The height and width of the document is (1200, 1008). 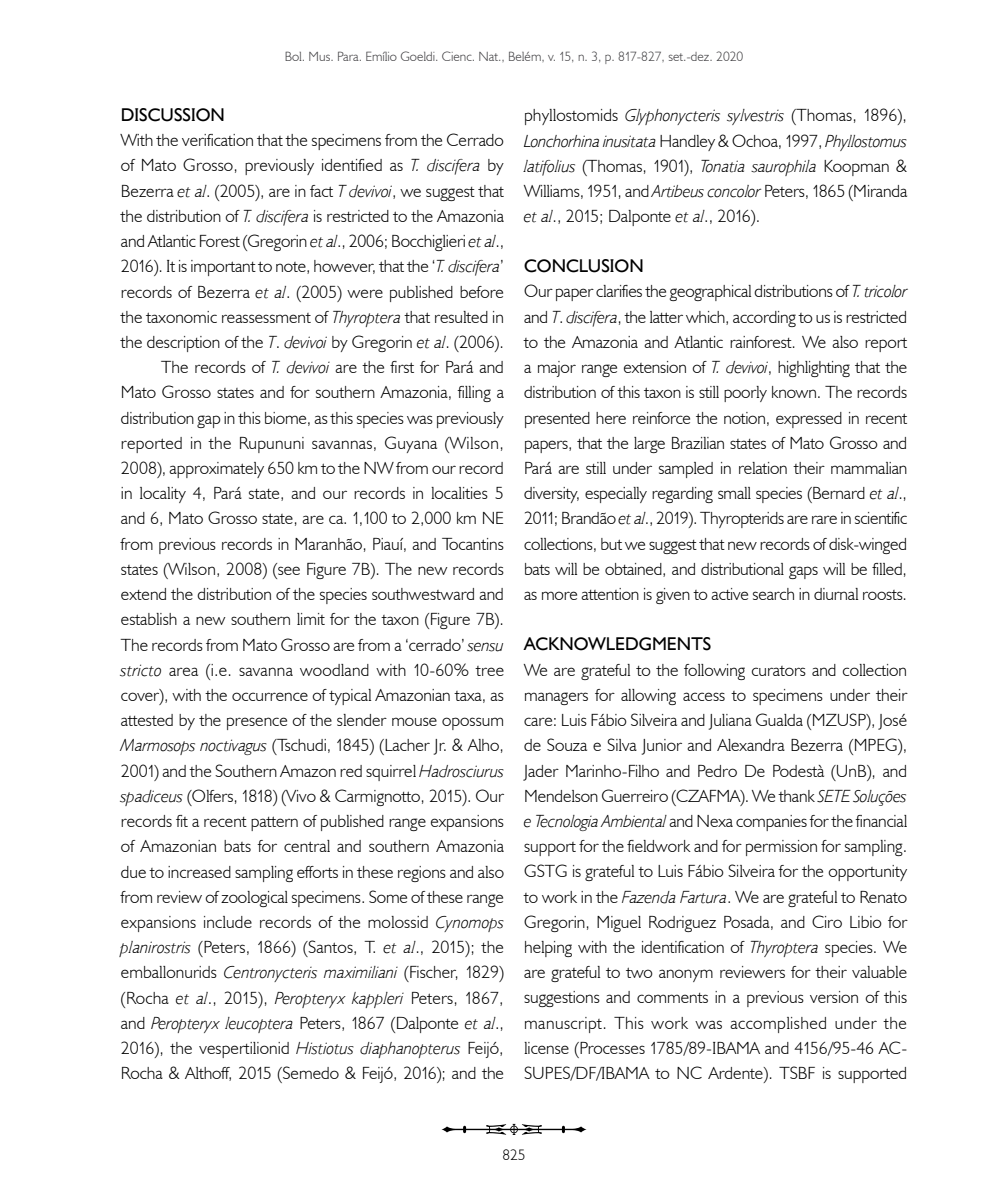 I want to click on include, so click(x=228, y=922).
